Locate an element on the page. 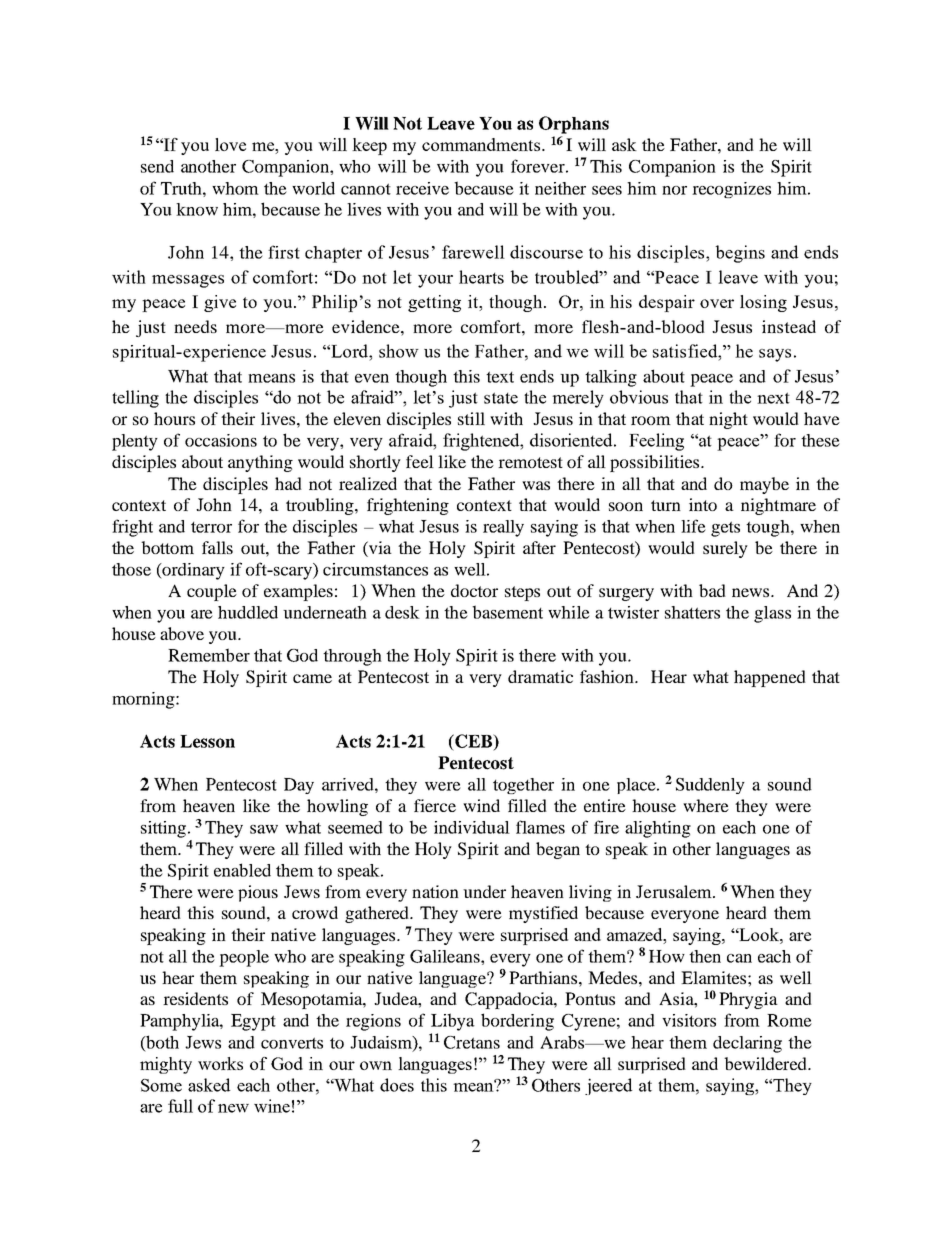  occasions is located at coordinates (221, 440).
